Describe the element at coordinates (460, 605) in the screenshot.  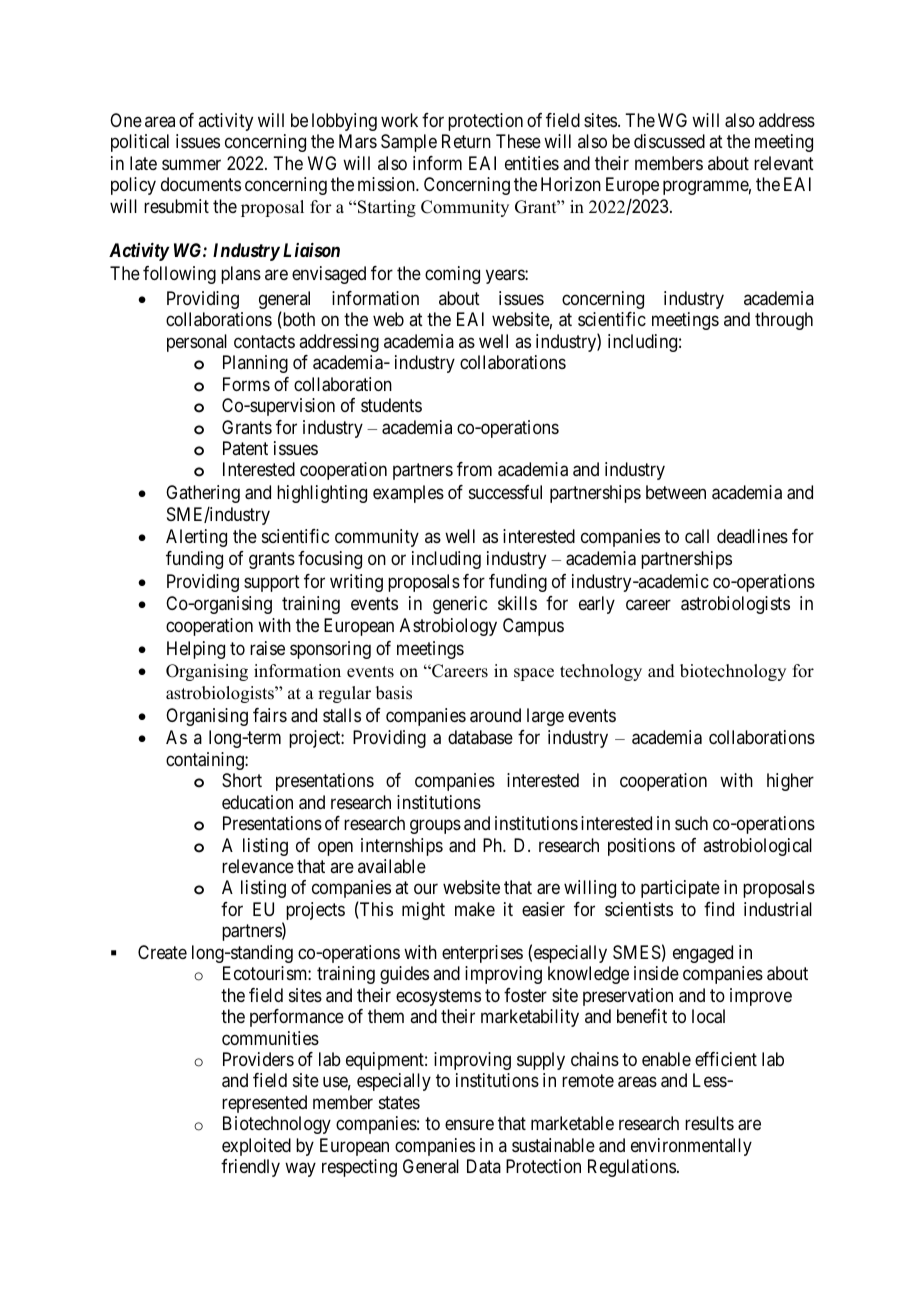
I see `generic` at that location.
